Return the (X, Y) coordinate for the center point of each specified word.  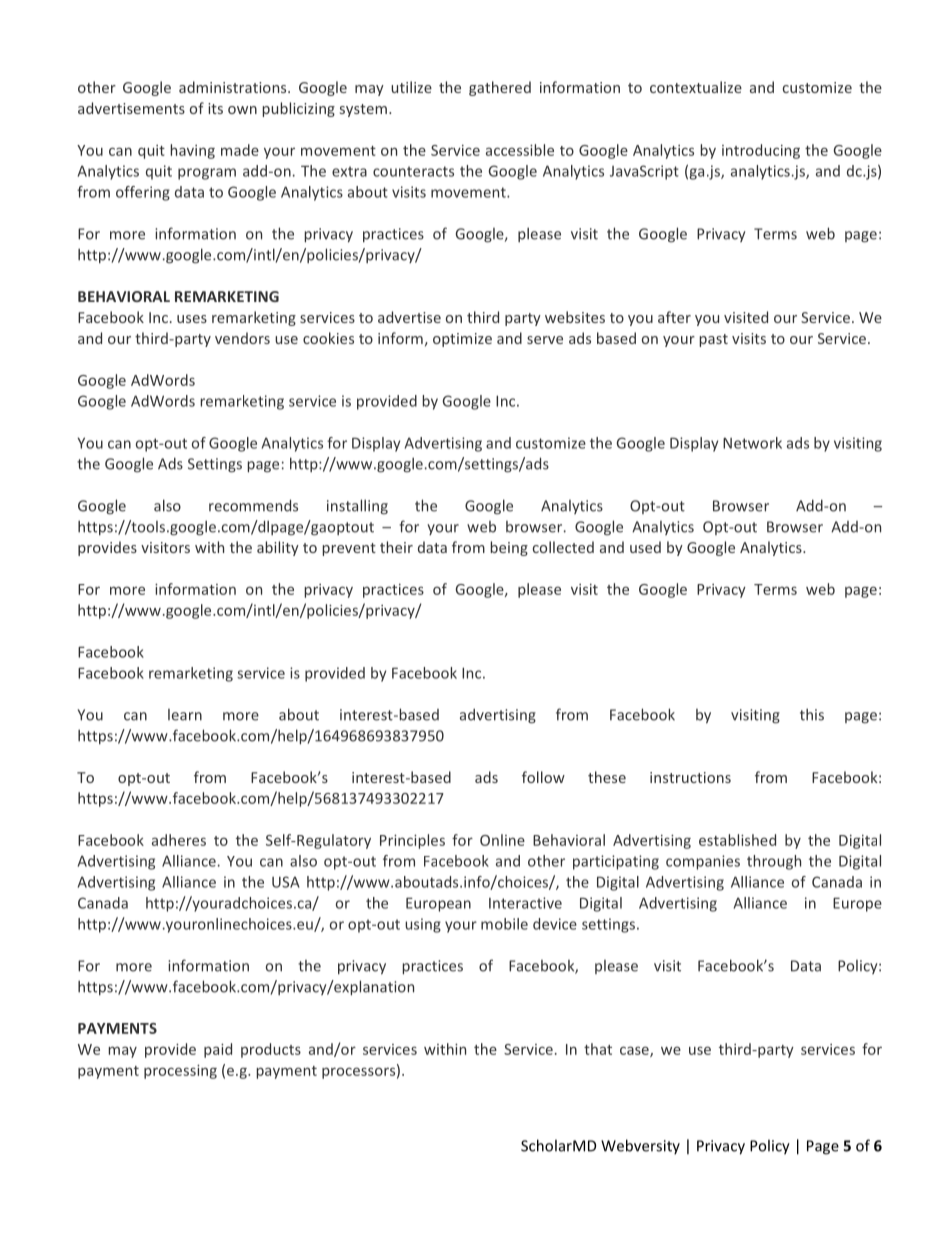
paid (218, 1050)
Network (752, 443)
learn (185, 715)
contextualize (696, 87)
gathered (500, 88)
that (598, 1049)
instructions (690, 777)
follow (543, 777)
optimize (462, 340)
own (242, 110)
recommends (253, 505)
